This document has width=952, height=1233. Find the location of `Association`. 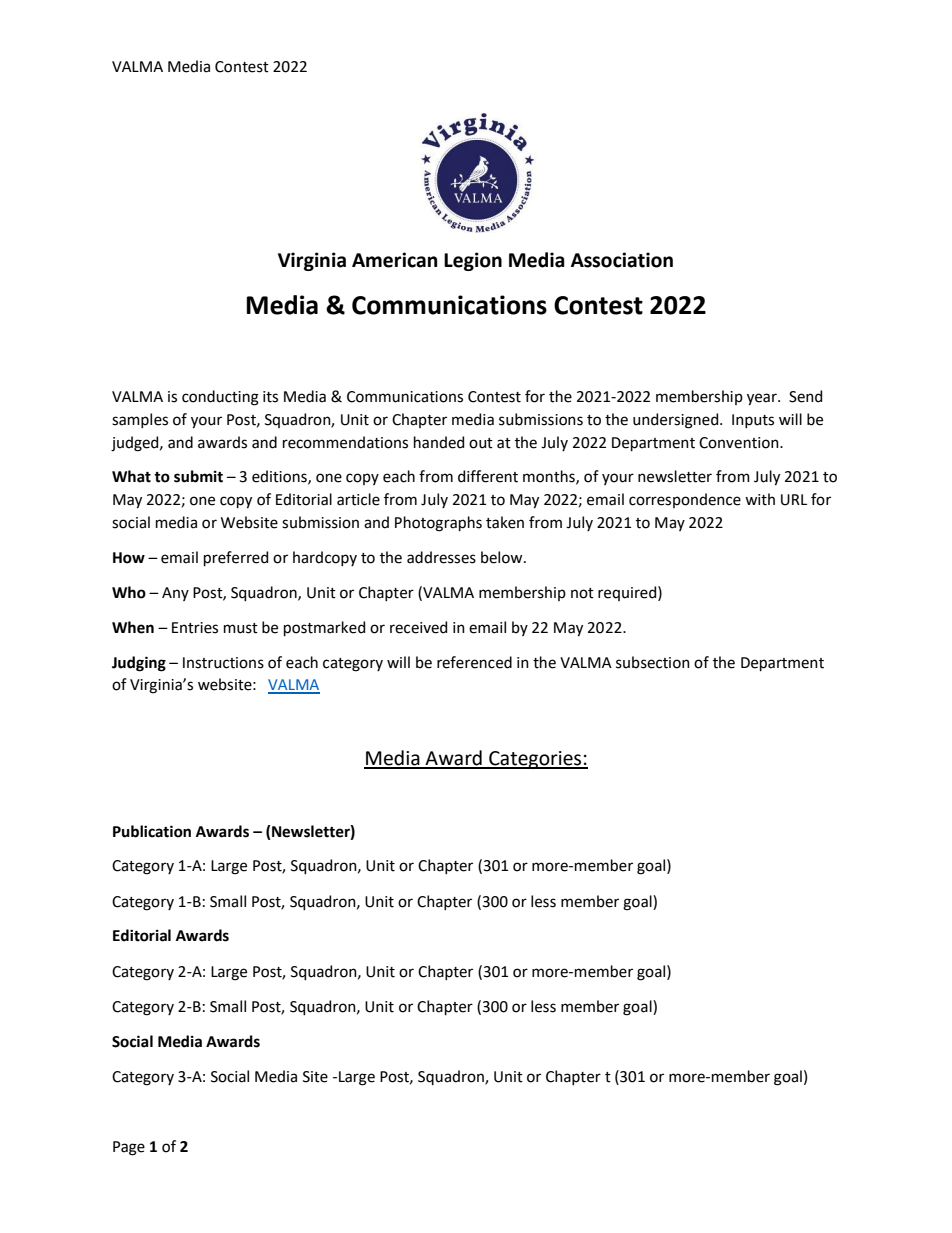

Association is located at coordinates (622, 260).
